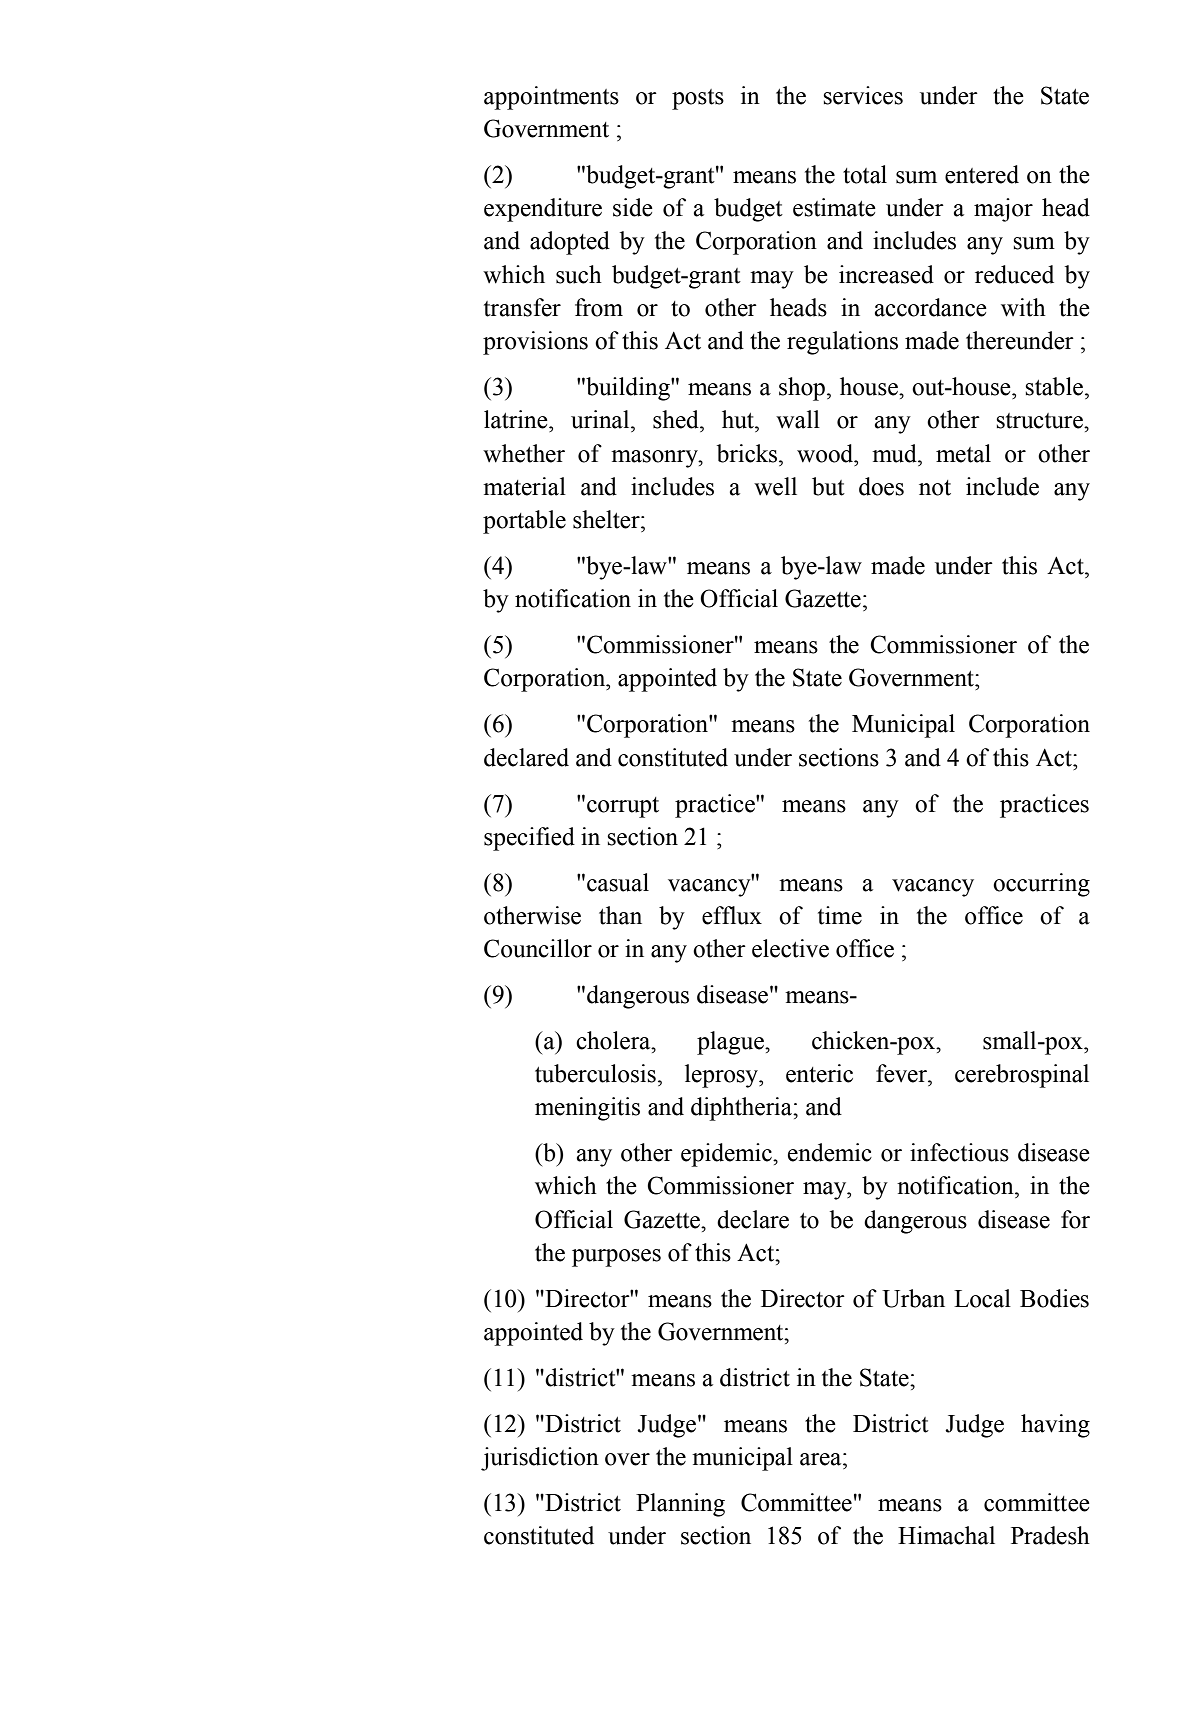 This screenshot has height=1729, width=1193. What do you see at coordinates (1041, 885) in the screenshot?
I see `occurring` at bounding box center [1041, 885].
